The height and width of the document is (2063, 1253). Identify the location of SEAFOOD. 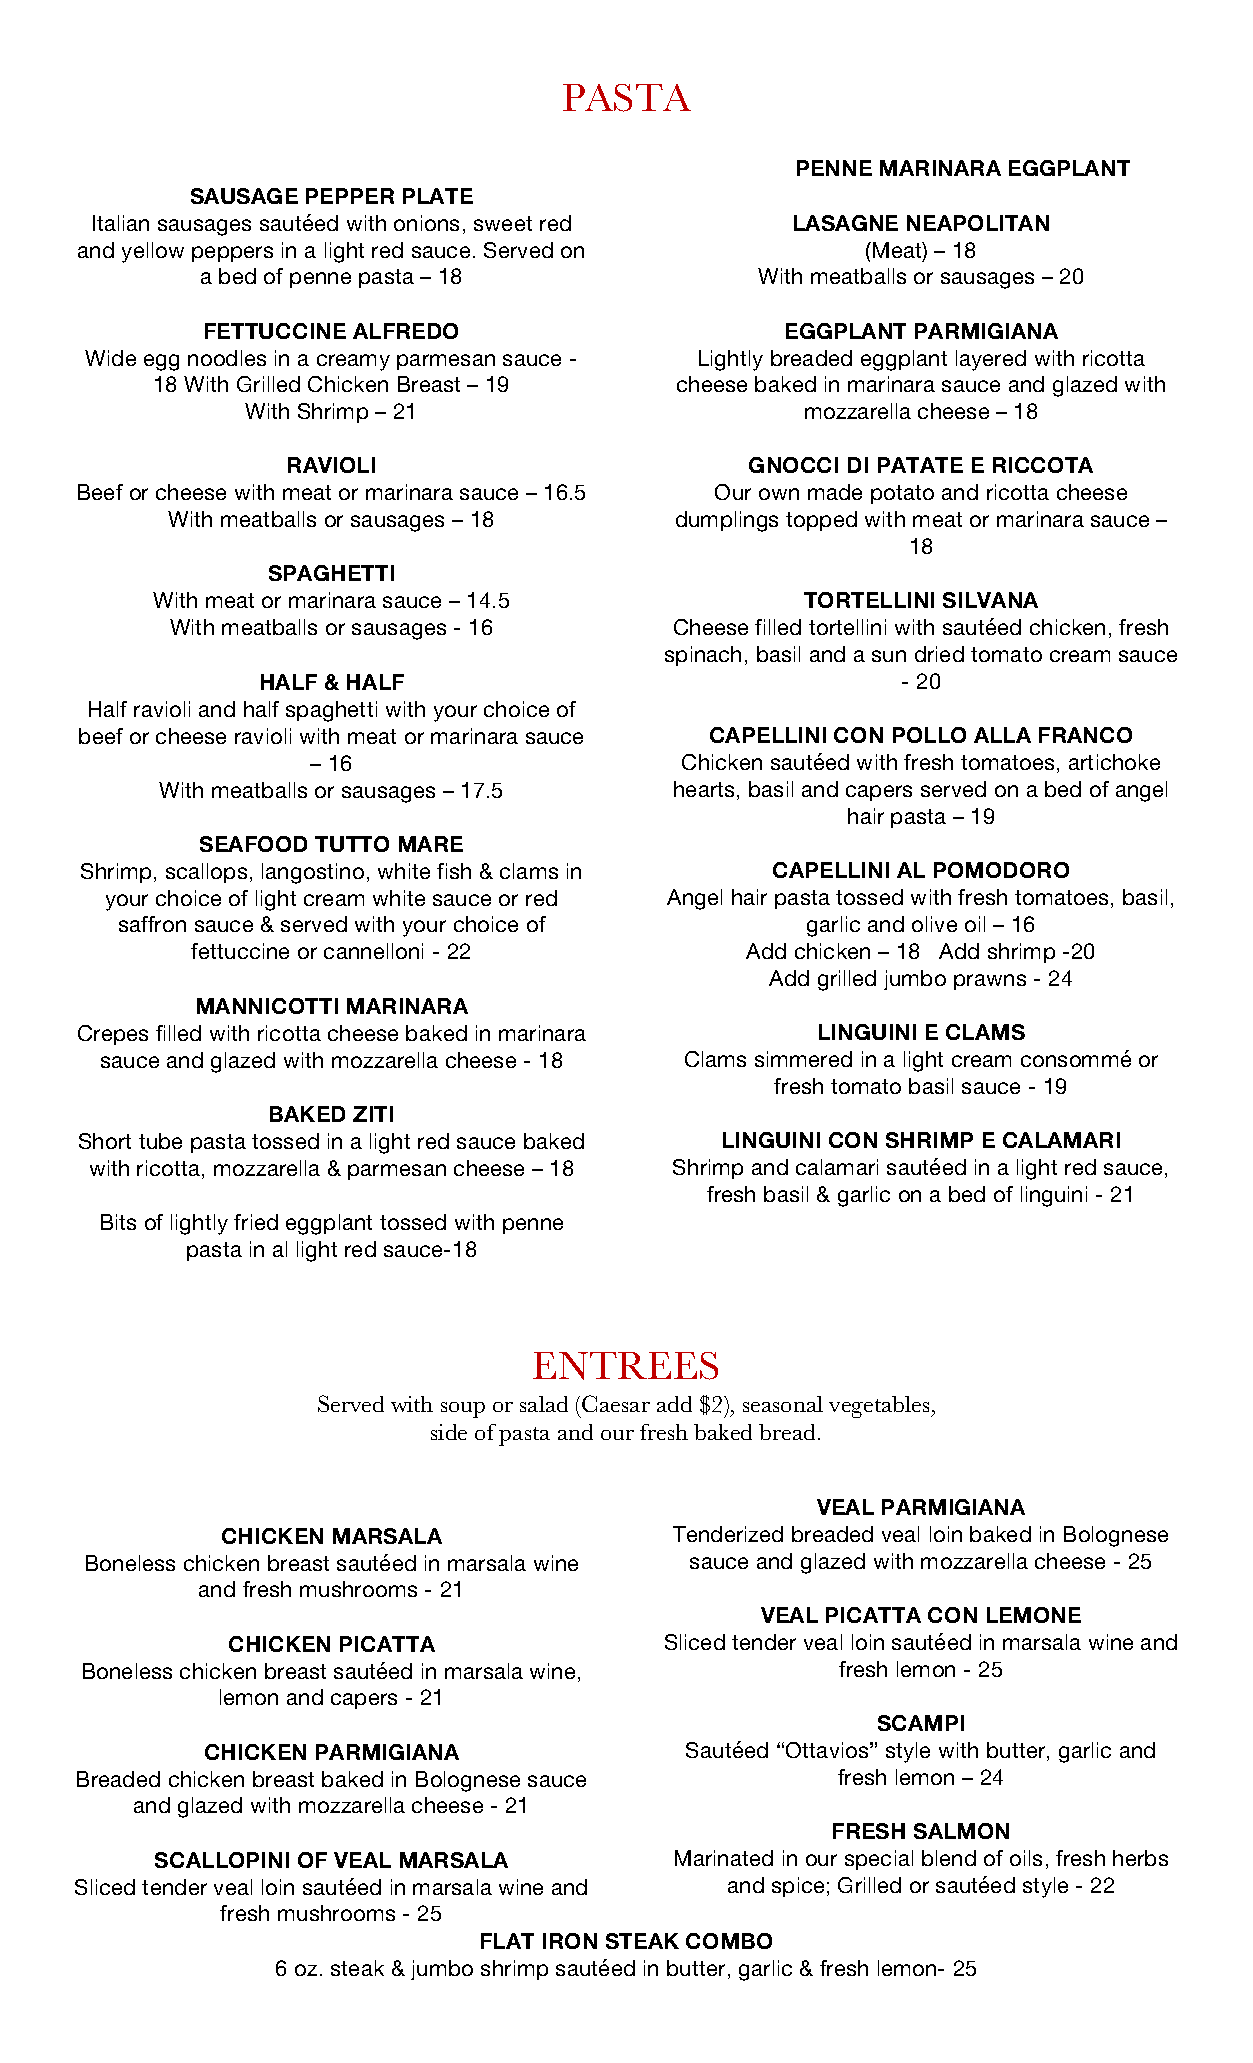
(253, 844).
